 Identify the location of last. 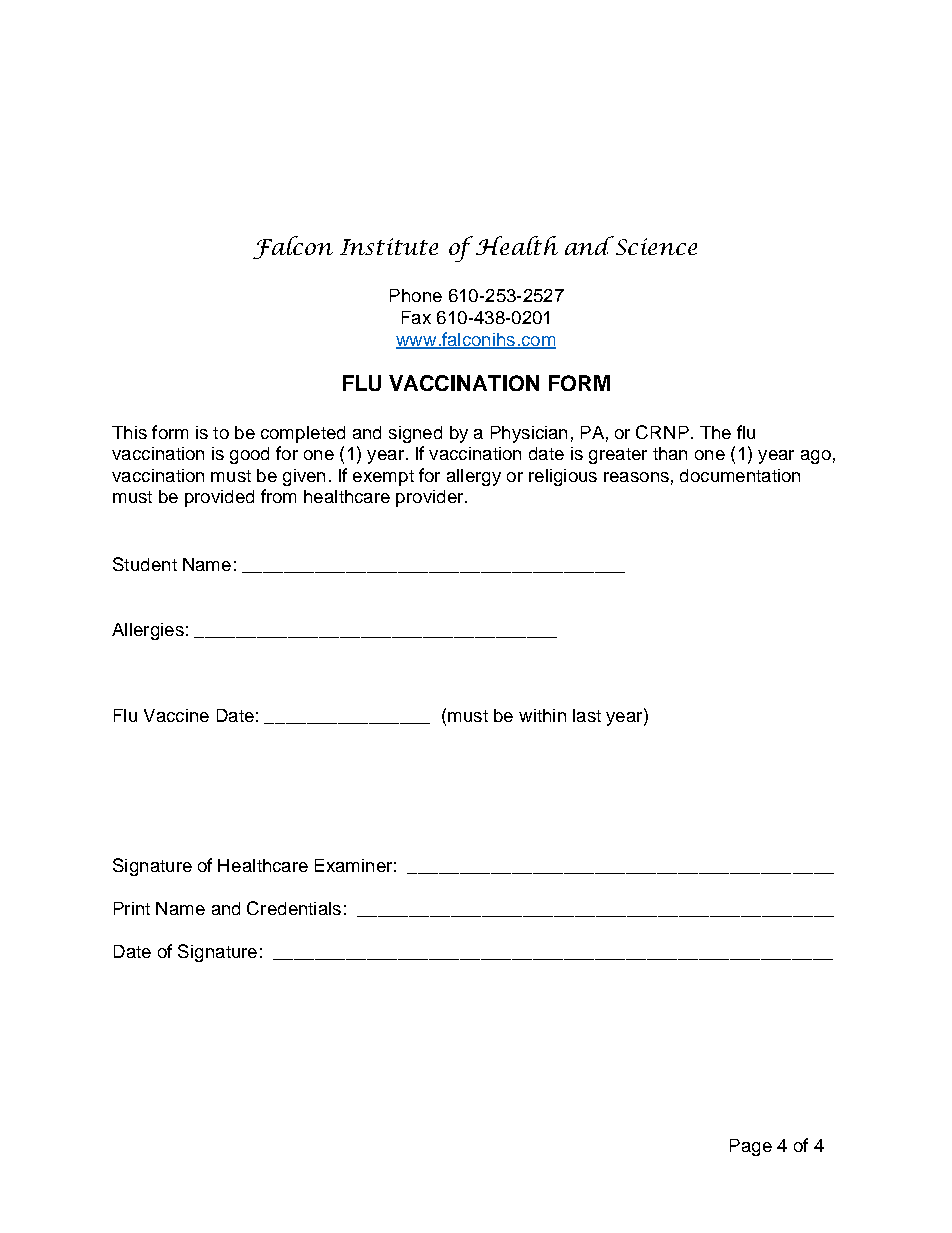
(587, 715).
